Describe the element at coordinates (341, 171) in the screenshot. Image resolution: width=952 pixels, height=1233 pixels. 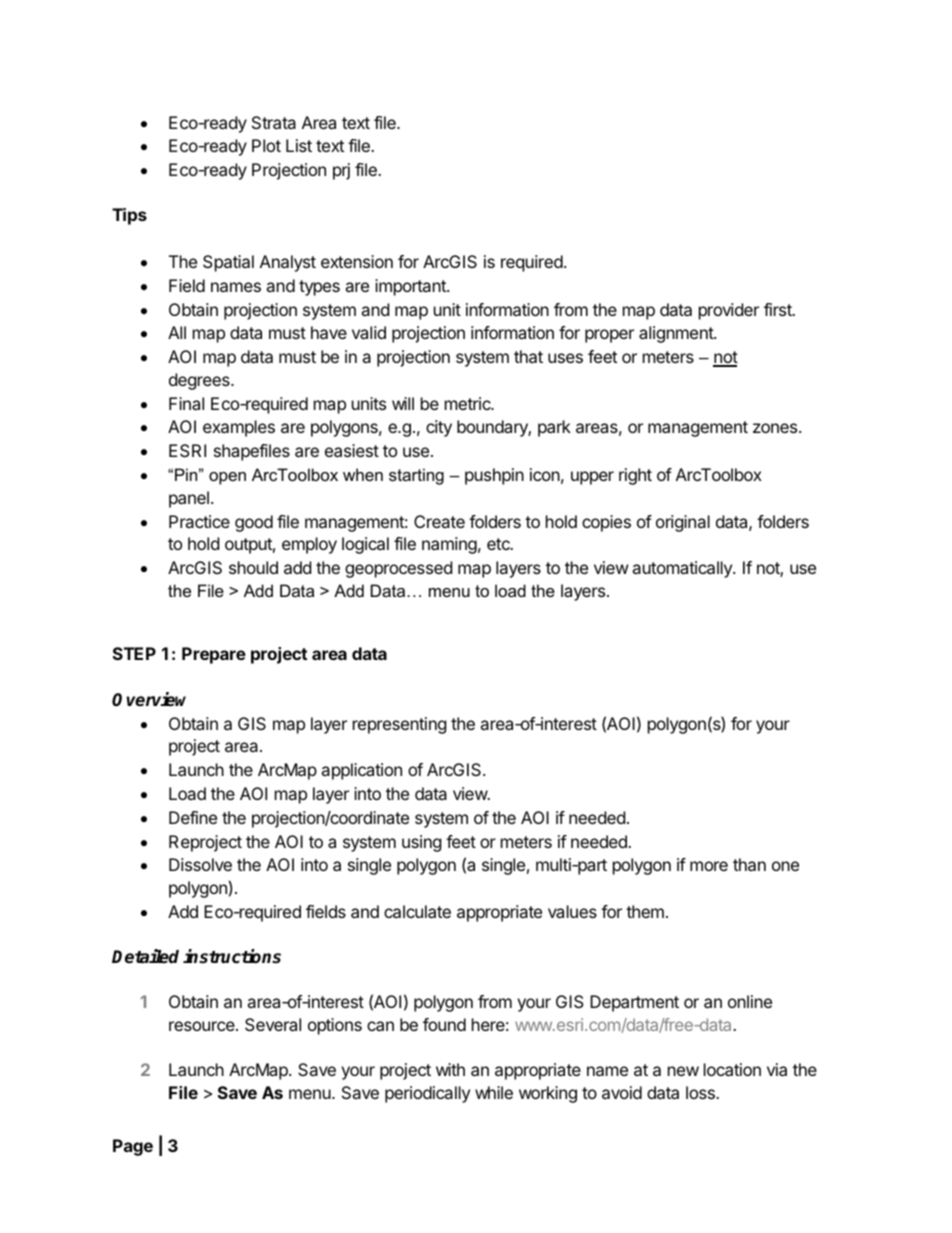
I see `prj` at that location.
